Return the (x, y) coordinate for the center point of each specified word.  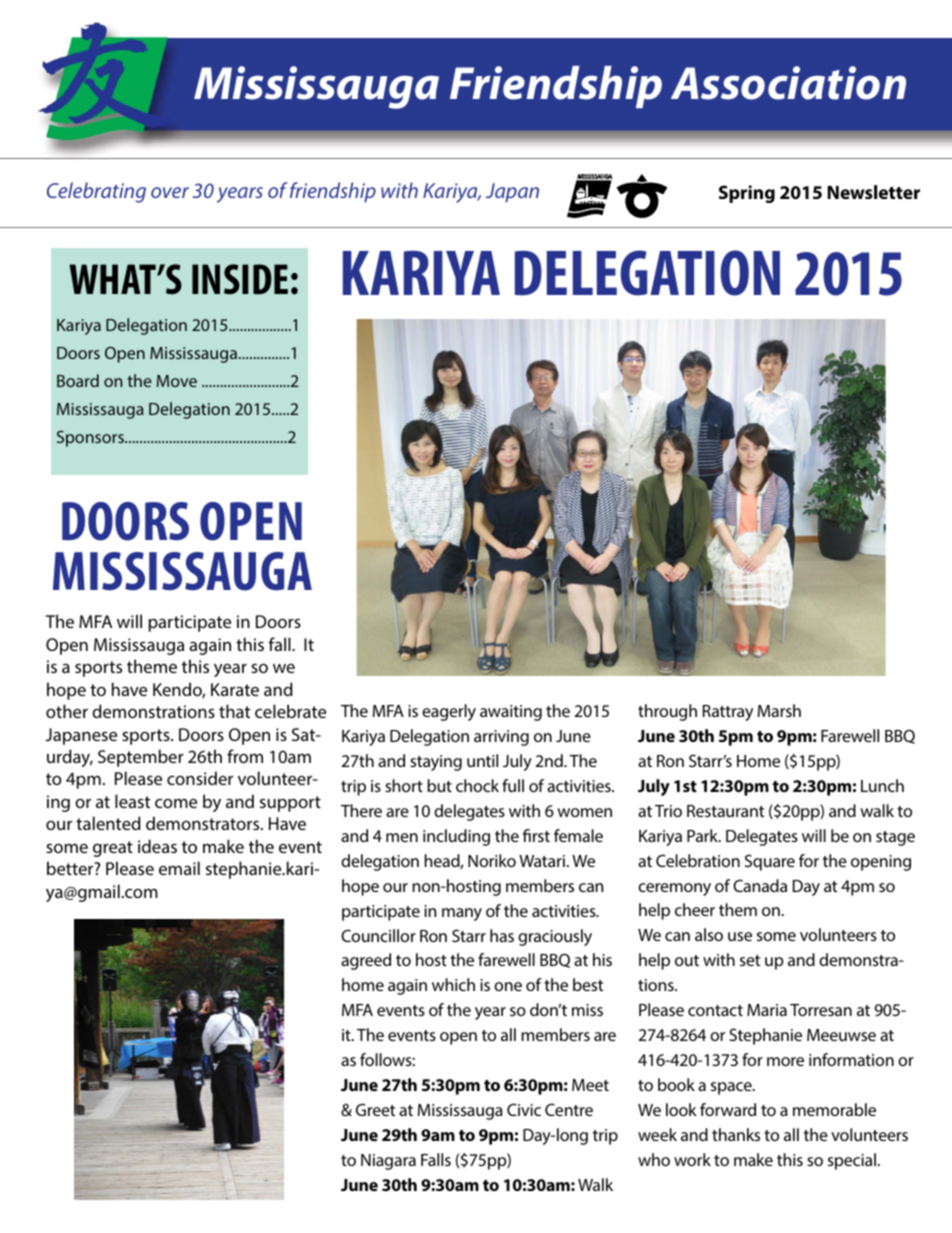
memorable (834, 1109)
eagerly (449, 712)
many (462, 914)
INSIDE (240, 279)
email (179, 868)
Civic (524, 1109)
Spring (747, 194)
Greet (375, 1110)
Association (788, 83)
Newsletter (873, 192)
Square (770, 862)
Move (177, 381)
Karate (235, 689)
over (170, 192)
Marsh (779, 710)
